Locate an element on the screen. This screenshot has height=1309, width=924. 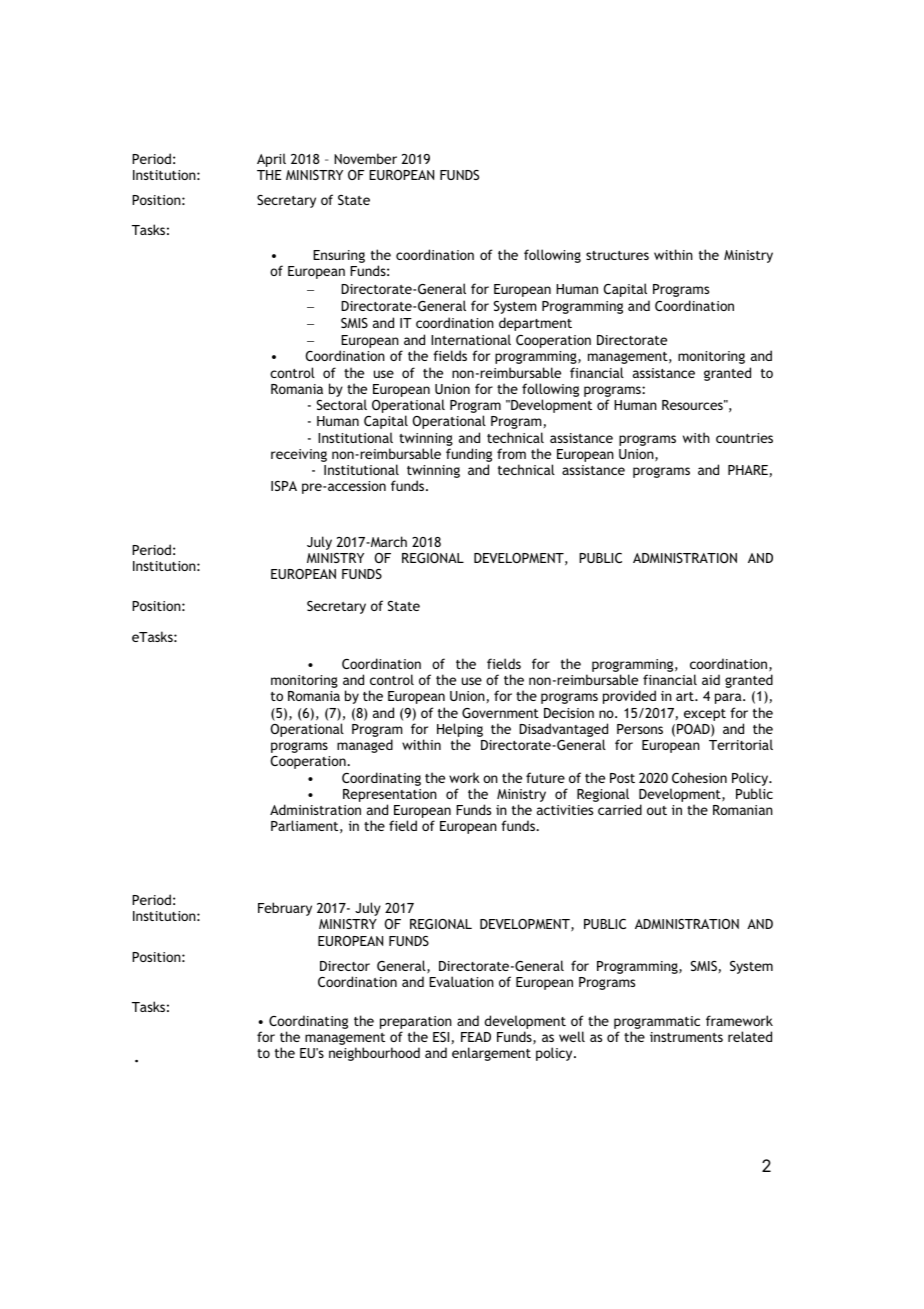
enlargement is located at coordinates (491, 1054).
